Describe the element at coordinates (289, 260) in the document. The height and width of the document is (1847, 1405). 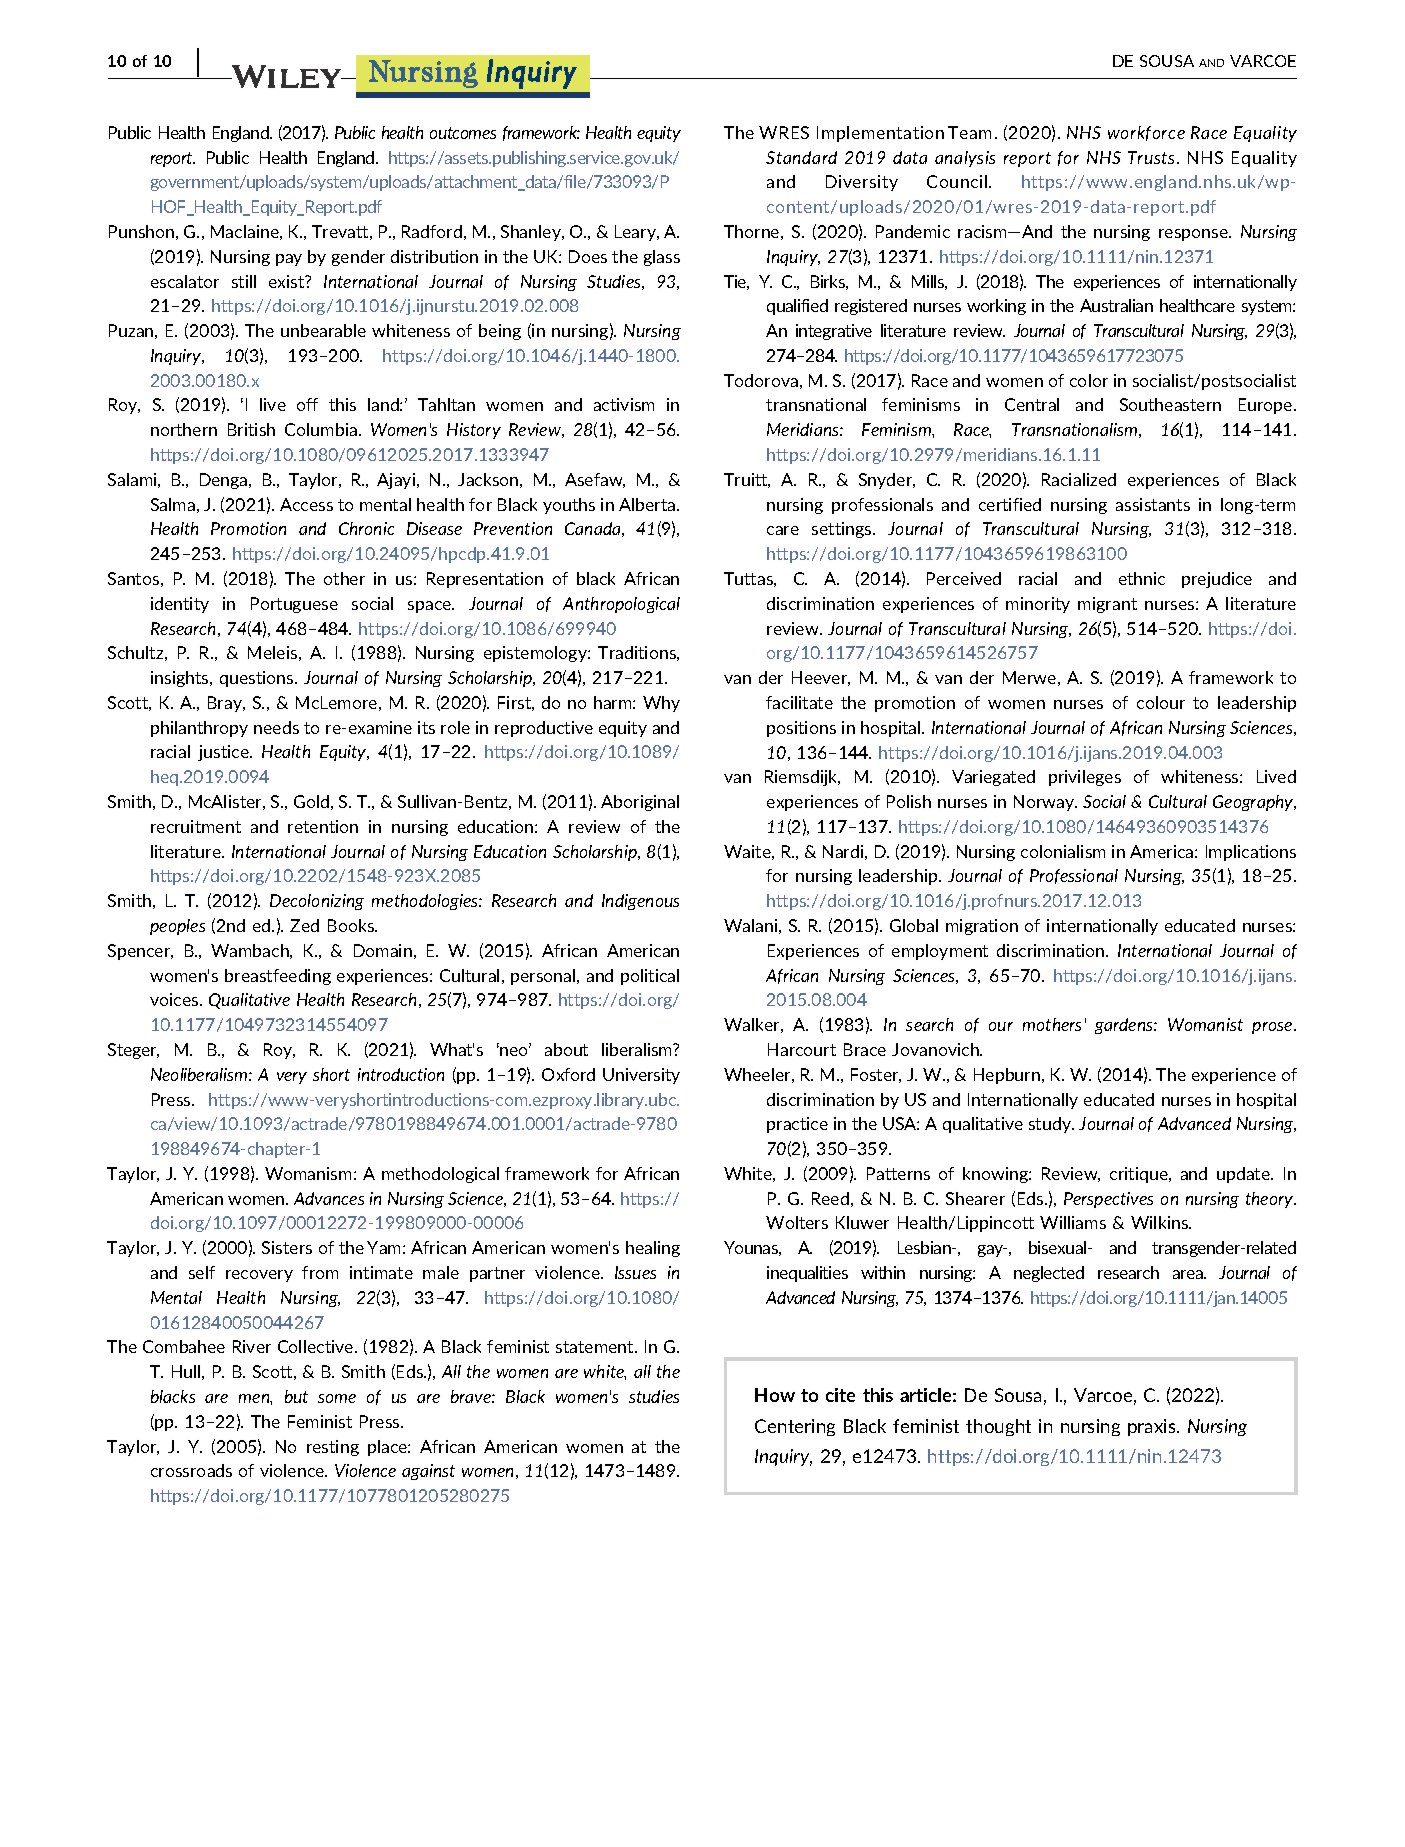
I see `pay` at that location.
